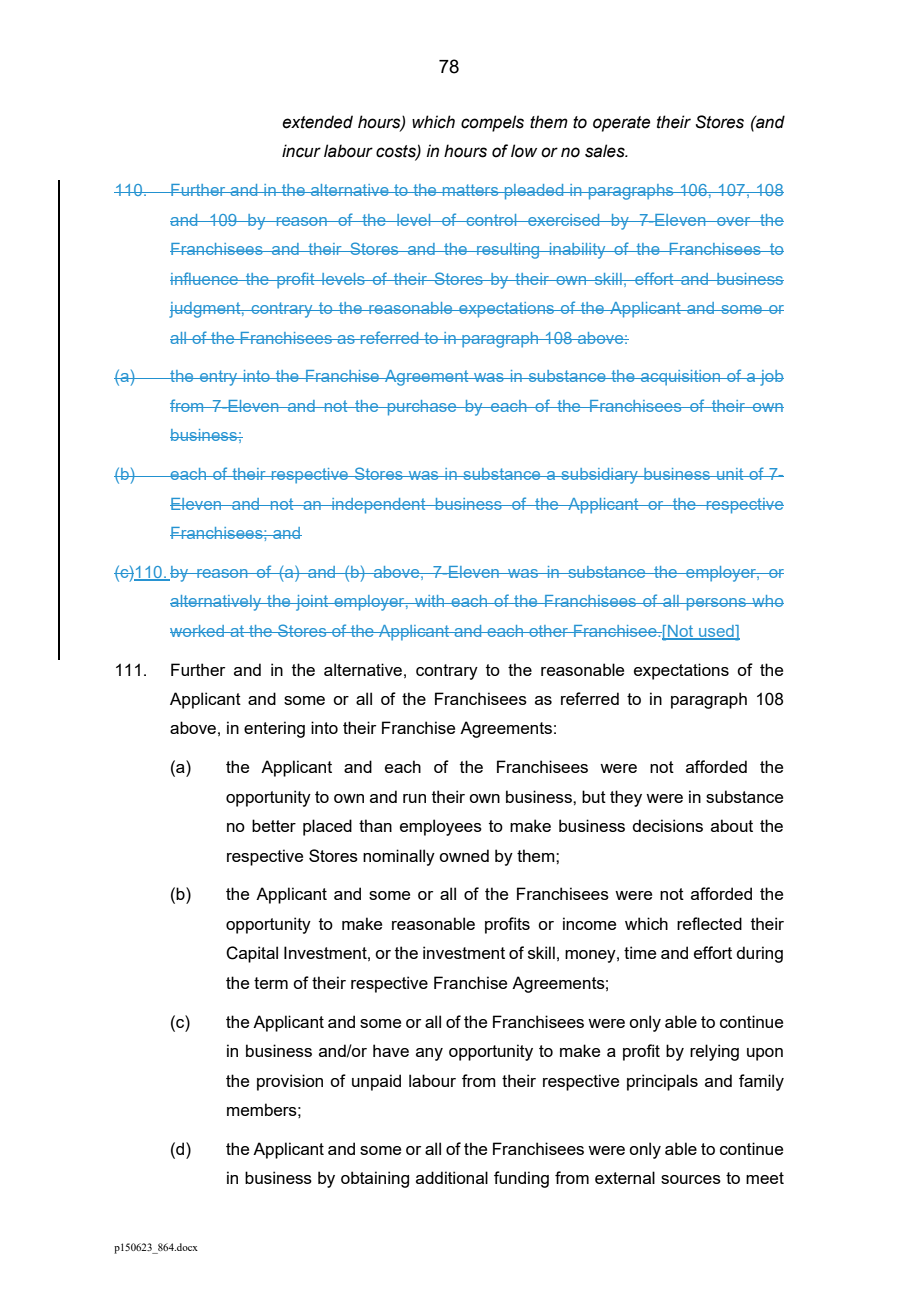  What do you see at coordinates (290, 1082) in the document?
I see `provision` at bounding box center [290, 1082].
